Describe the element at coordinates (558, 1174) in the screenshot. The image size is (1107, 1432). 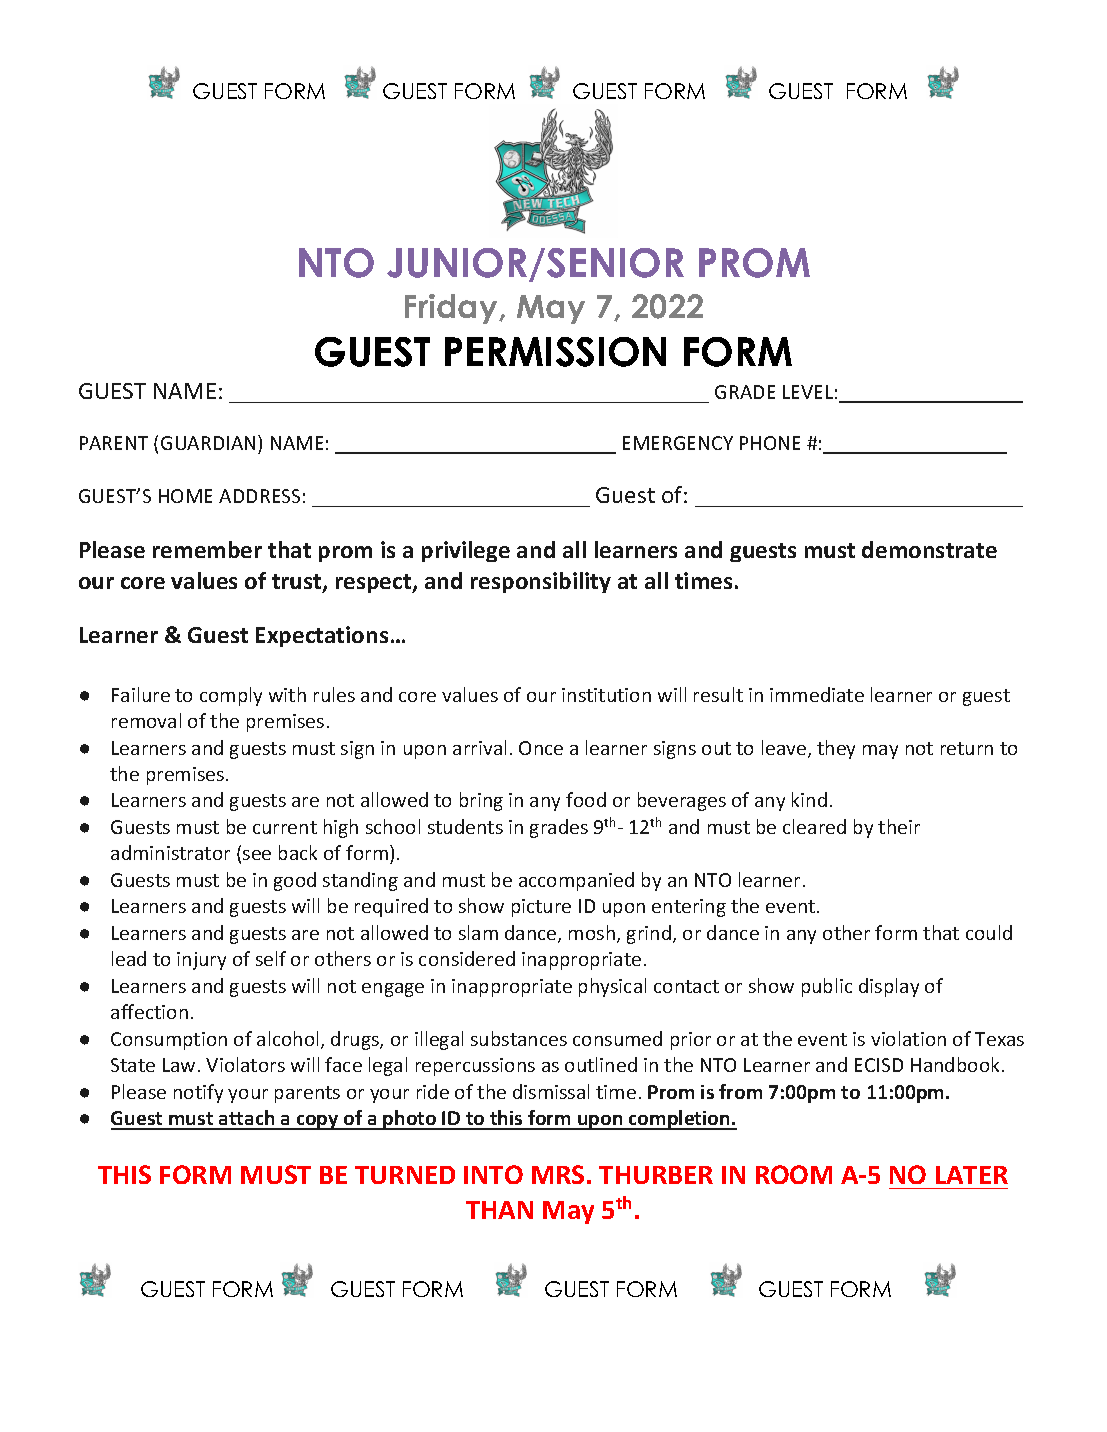
I see `MRS` at that location.
